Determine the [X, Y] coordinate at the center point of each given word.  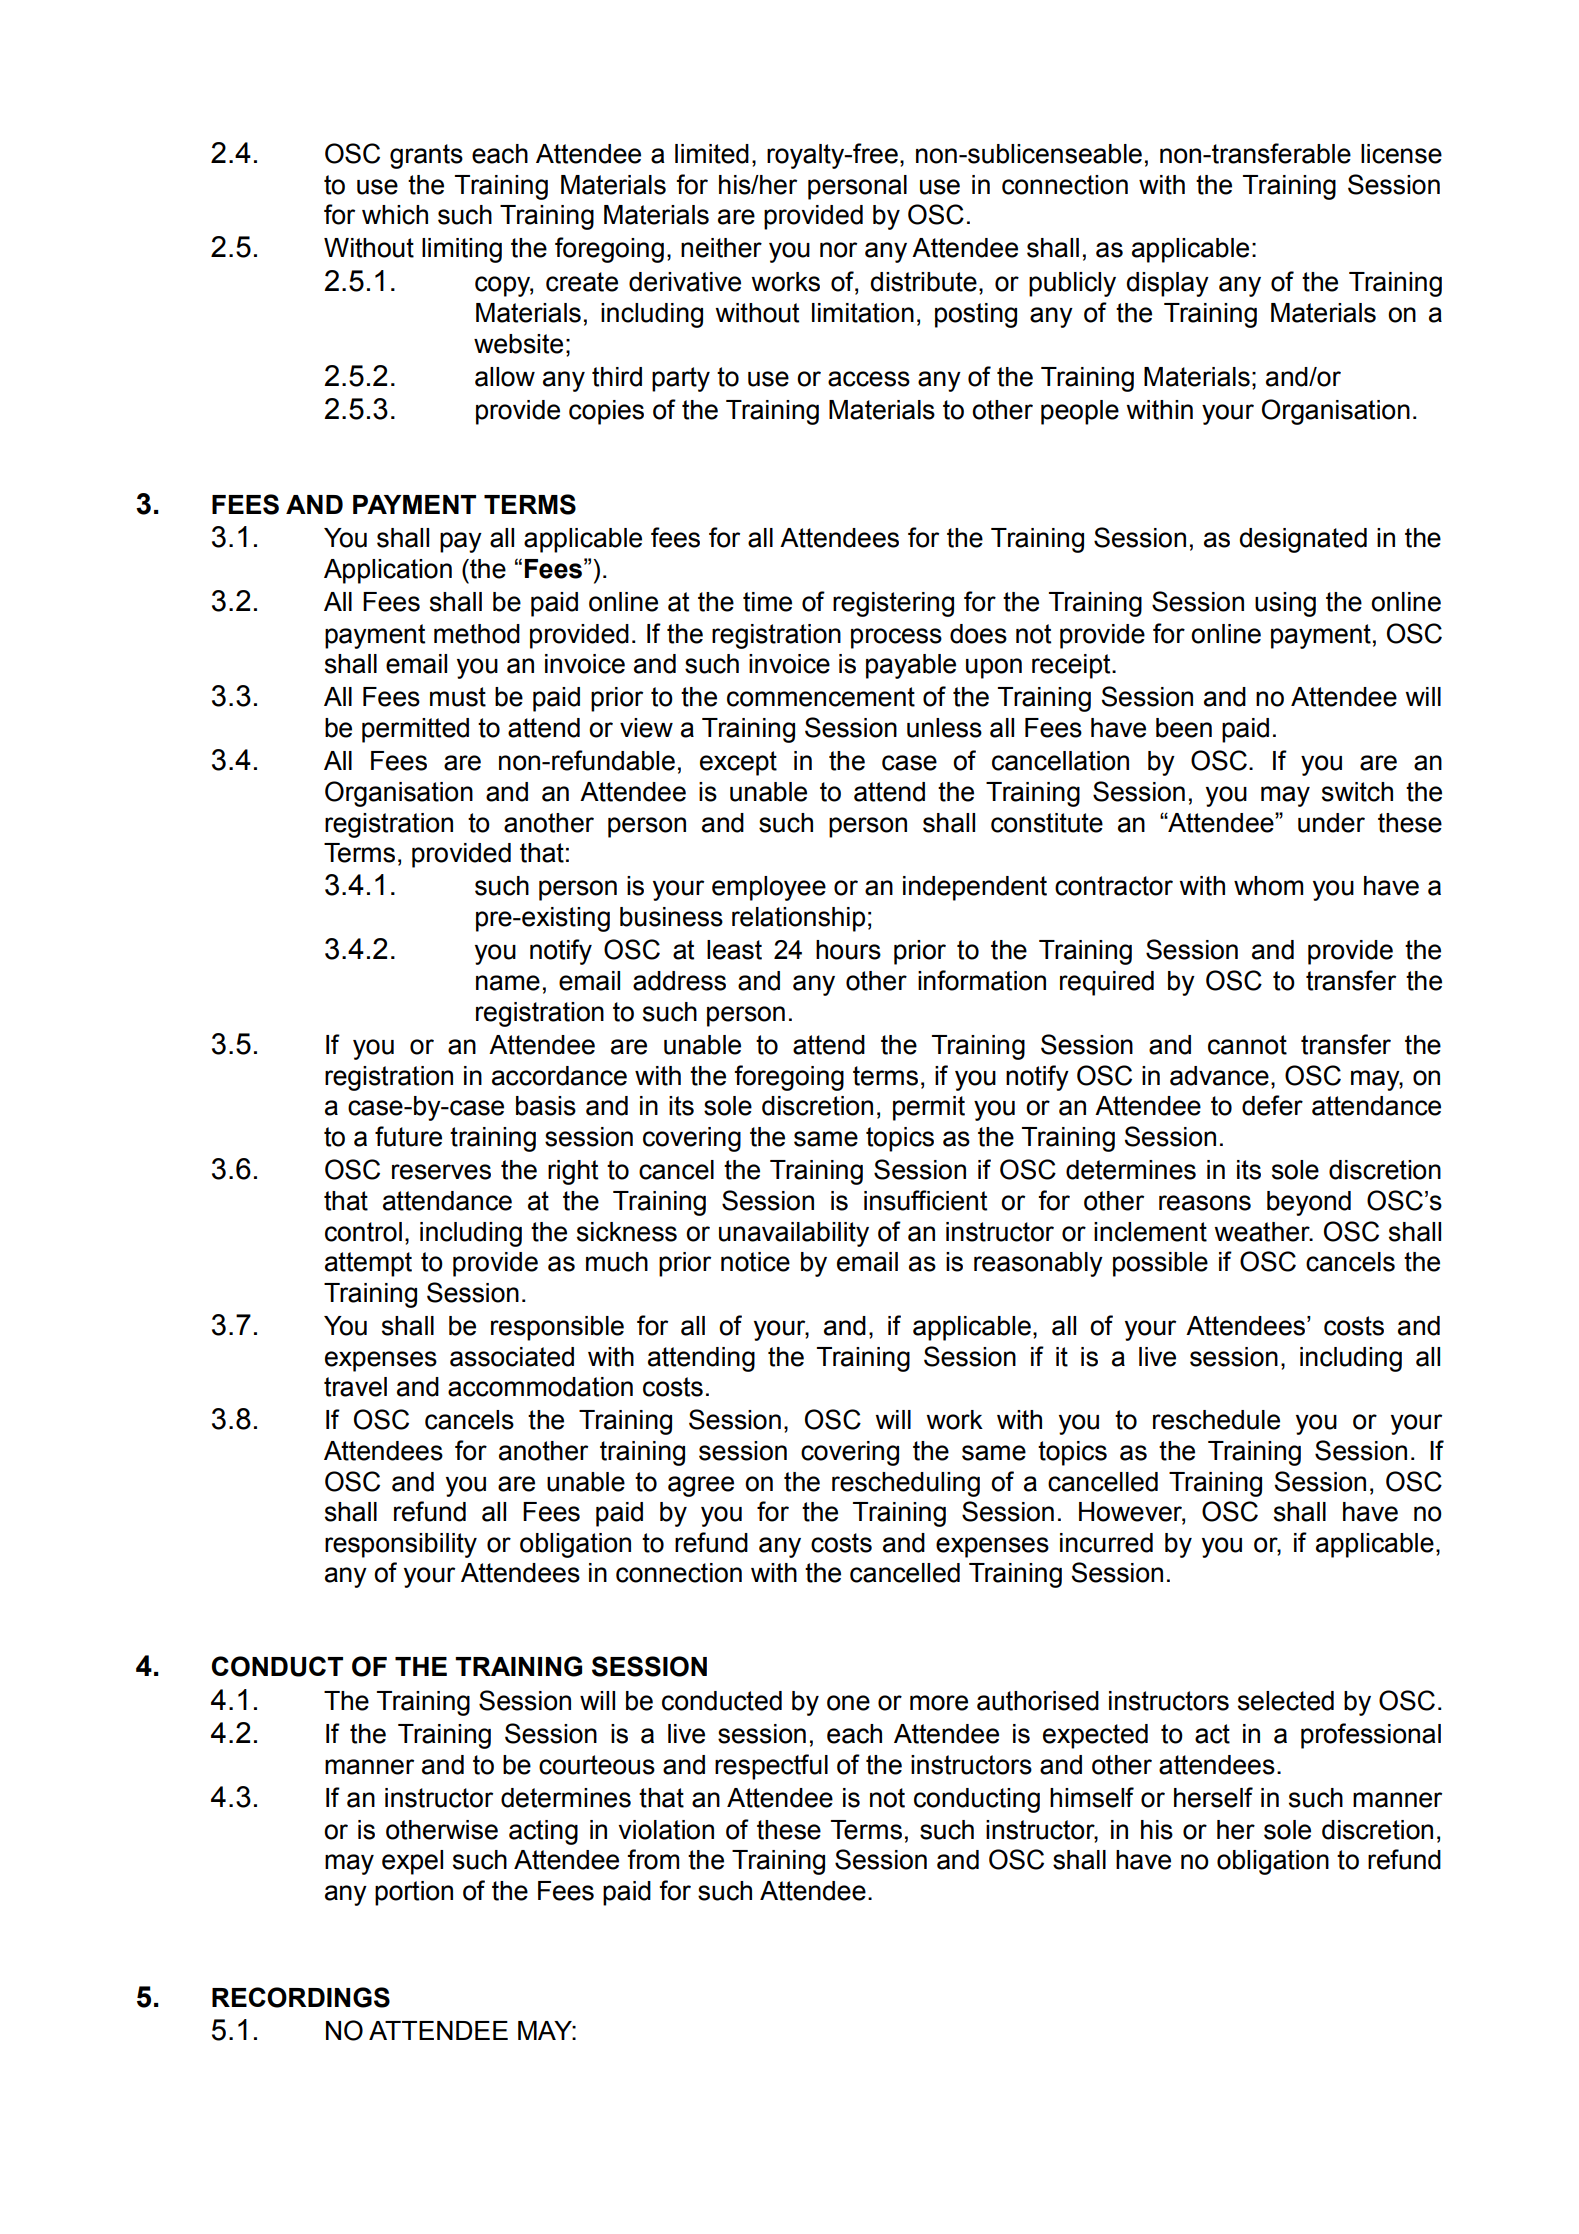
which [395, 215]
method [477, 634]
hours [848, 950]
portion [414, 1893]
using [1285, 604]
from [653, 1859]
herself [1213, 1797]
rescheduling [906, 1484]
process [896, 638]
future [408, 1136]
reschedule [1216, 1420]
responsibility [401, 1545]
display [1167, 284]
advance [1219, 1076]
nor [838, 250]
